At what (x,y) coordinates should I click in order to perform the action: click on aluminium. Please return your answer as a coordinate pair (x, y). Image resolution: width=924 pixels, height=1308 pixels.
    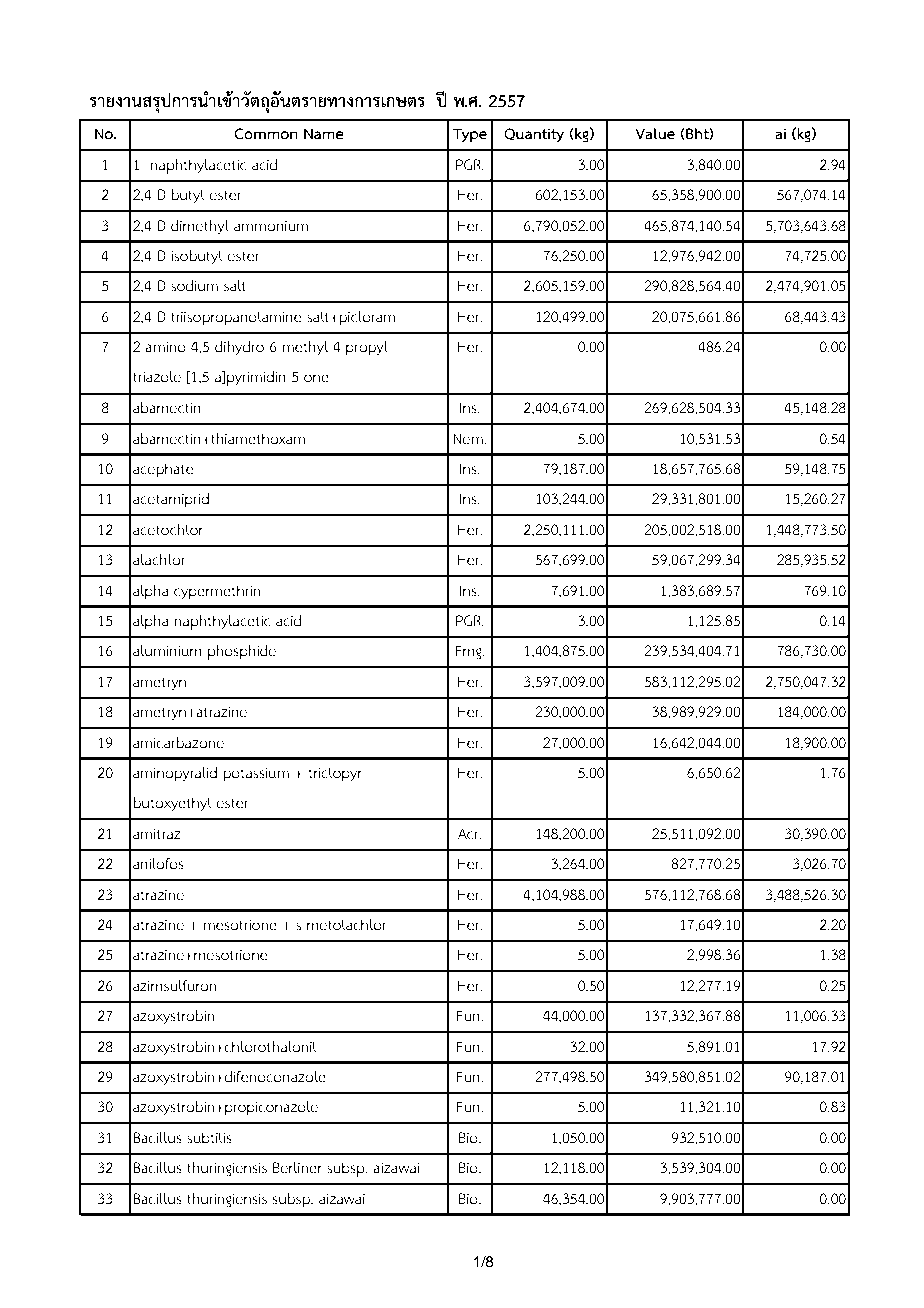
    Looking at the image, I should click on (167, 651).
